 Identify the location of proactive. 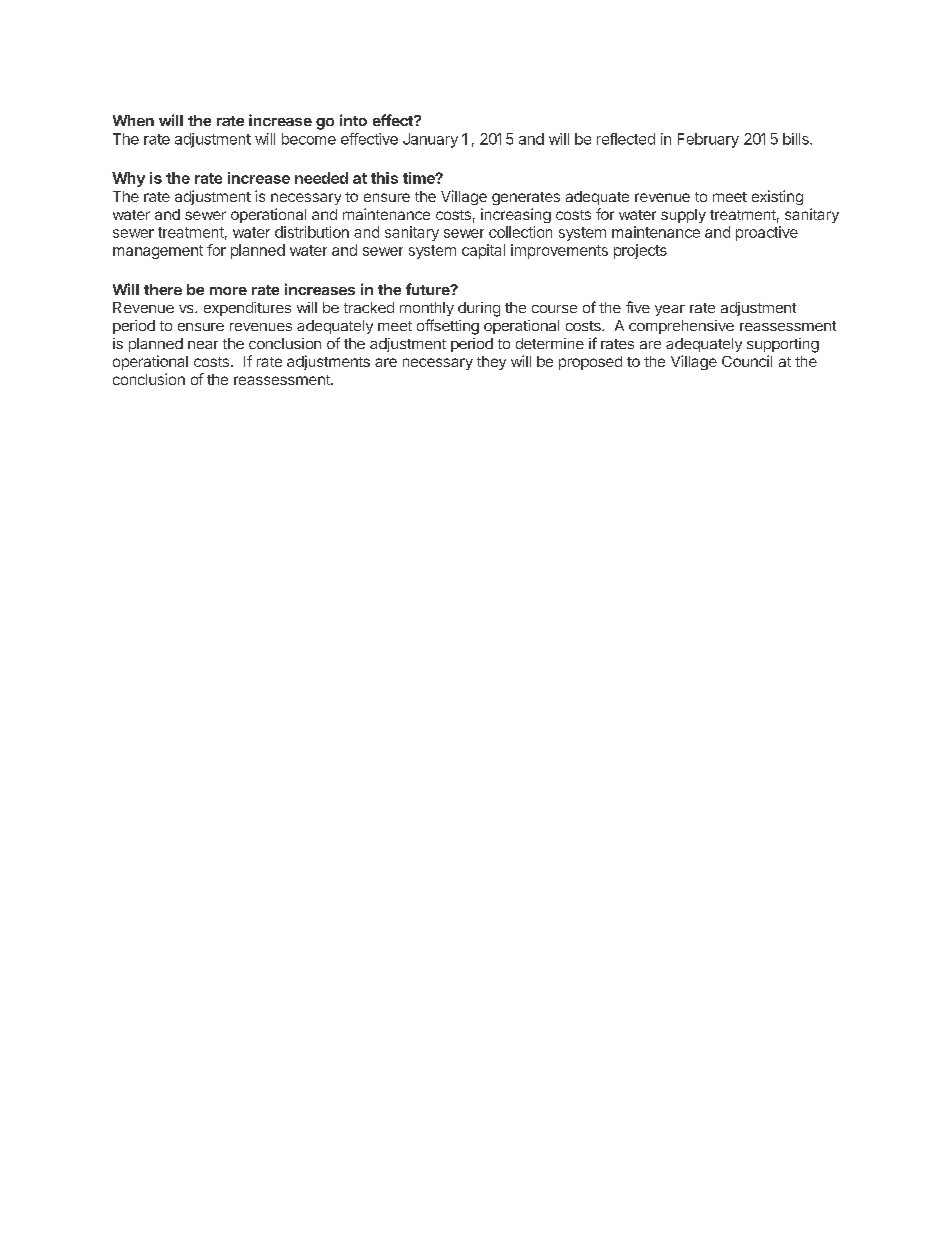
(767, 233).
